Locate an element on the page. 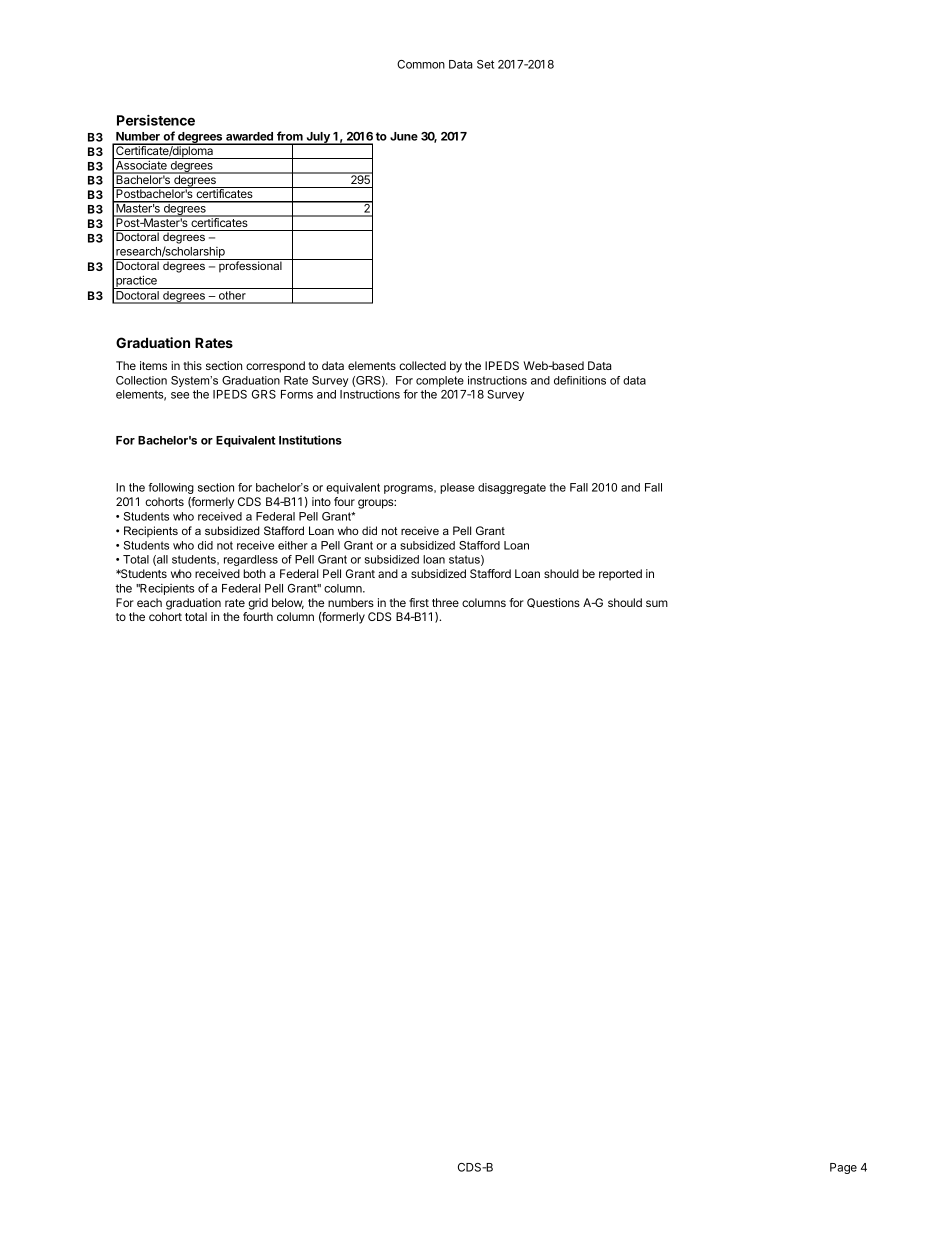 The image size is (952, 1233). complete is located at coordinates (440, 381).
